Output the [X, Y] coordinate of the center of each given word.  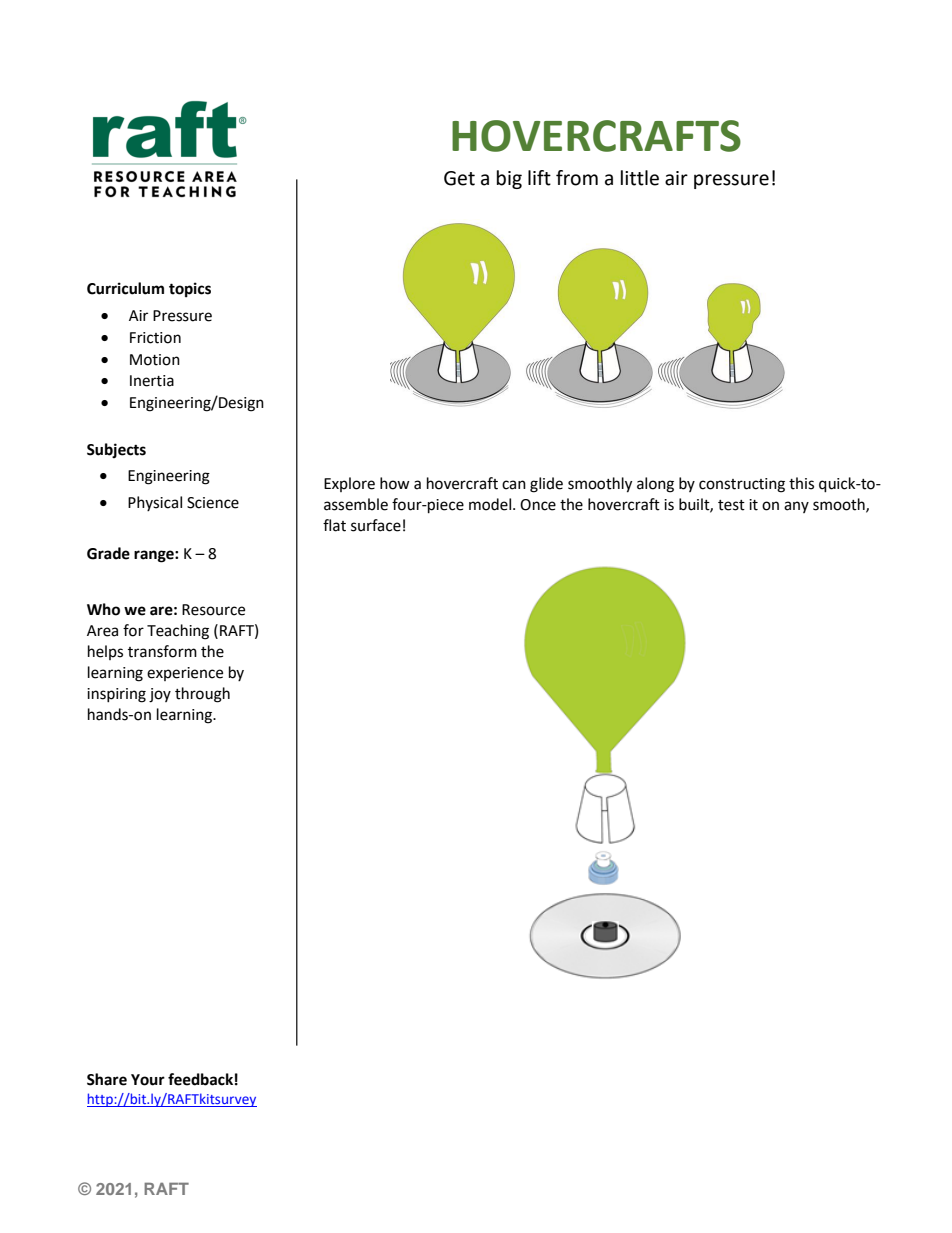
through [202, 695]
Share [107, 1079]
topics [190, 290]
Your [148, 1080]
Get [459, 178]
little [640, 178]
